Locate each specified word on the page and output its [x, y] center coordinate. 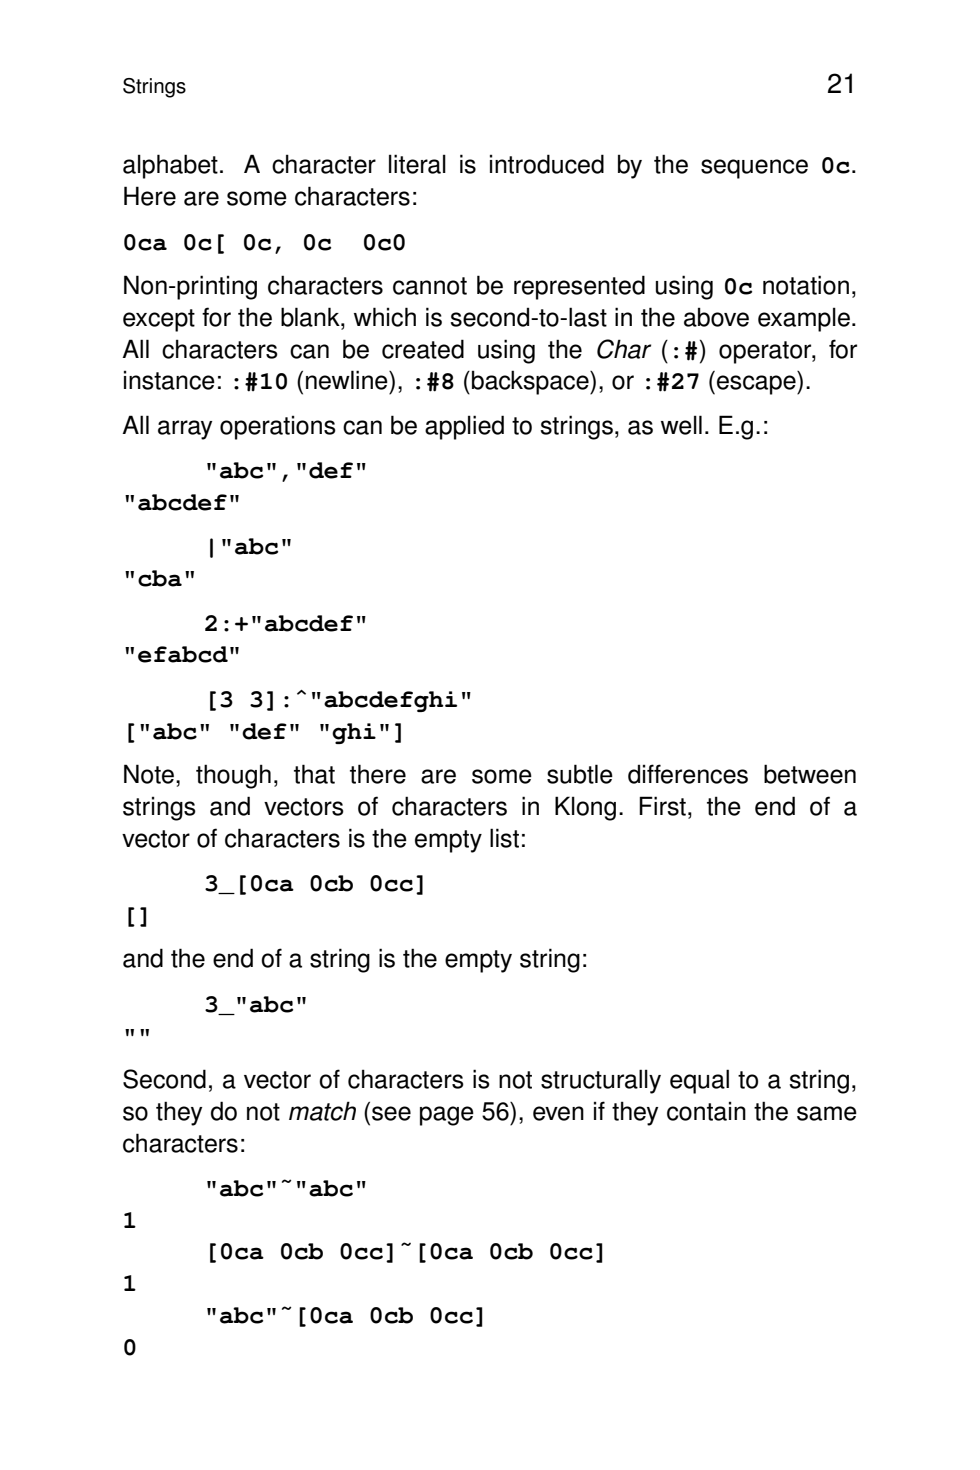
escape [757, 385]
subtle [580, 774]
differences [688, 774]
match [322, 1111]
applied [464, 427]
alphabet [170, 166]
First [662, 806]
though [233, 776]
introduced [547, 164]
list [504, 838]
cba [160, 578]
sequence [754, 169]
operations [278, 427]
